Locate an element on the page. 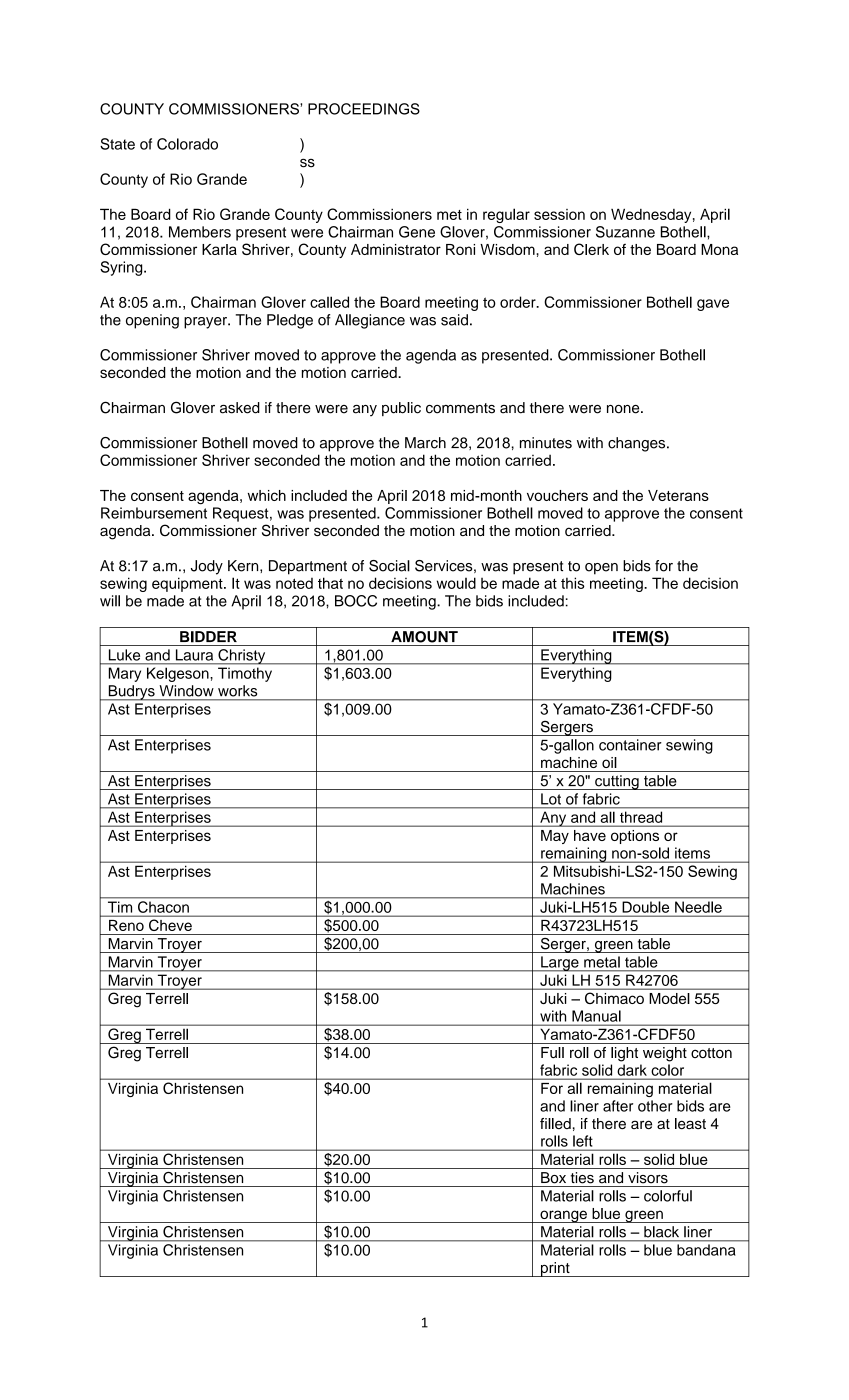 This image has width=849, height=1400. oil is located at coordinates (609, 762).
